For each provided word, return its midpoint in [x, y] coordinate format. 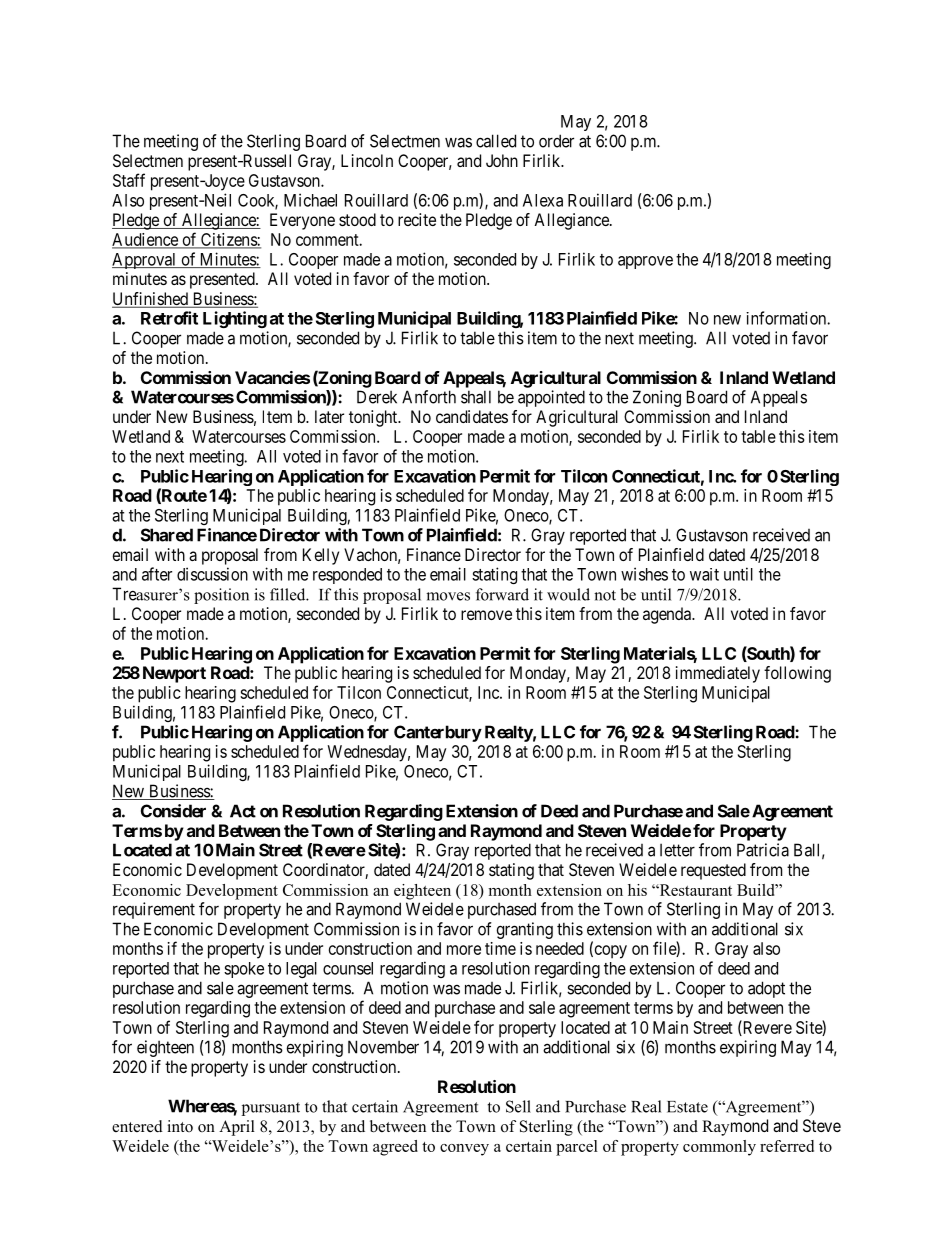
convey [464, 1150]
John [502, 160]
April [237, 1128]
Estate [687, 1107]
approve [645, 262]
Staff [129, 180]
